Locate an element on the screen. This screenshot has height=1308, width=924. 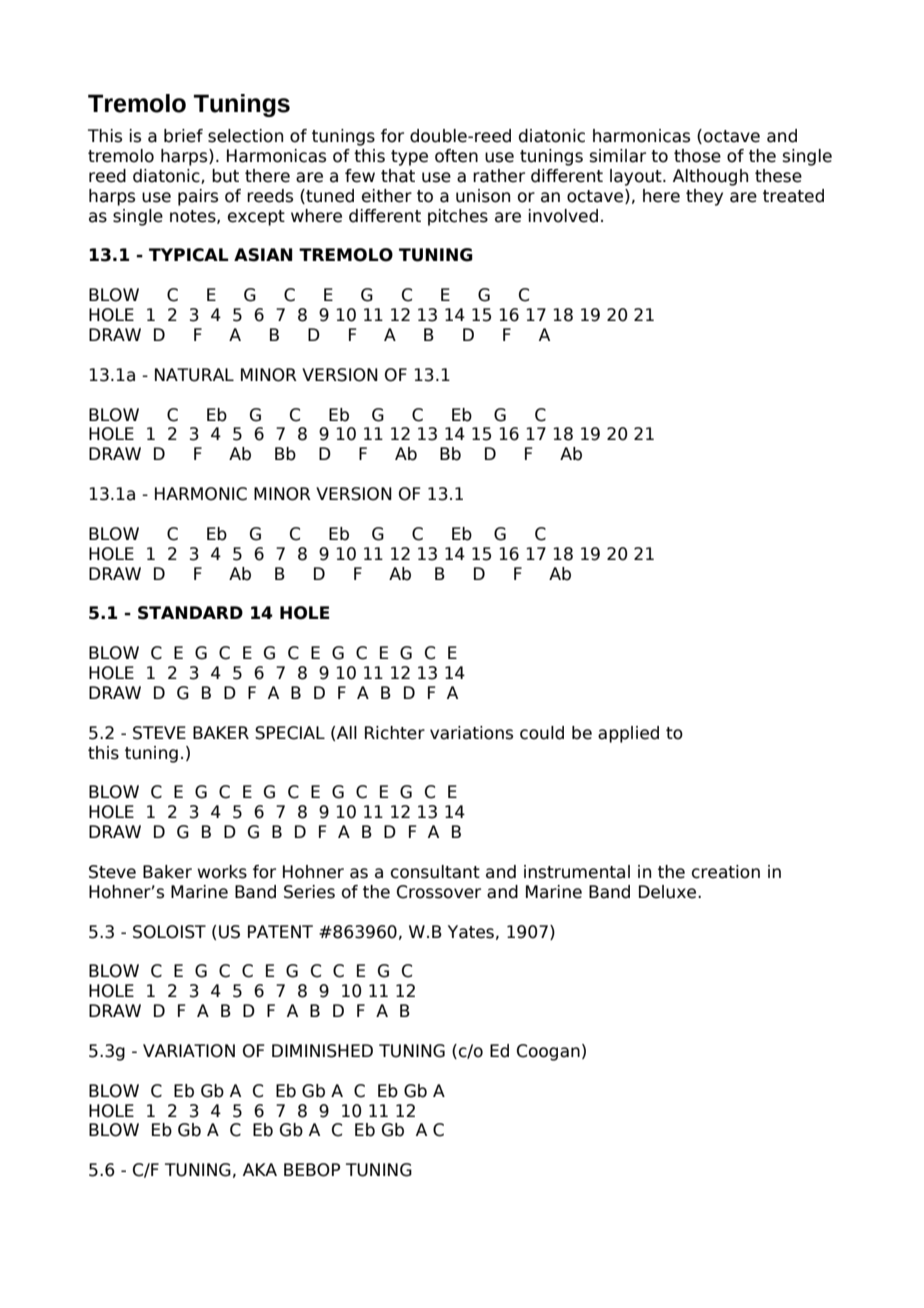
BEBOP is located at coordinates (312, 1170).
